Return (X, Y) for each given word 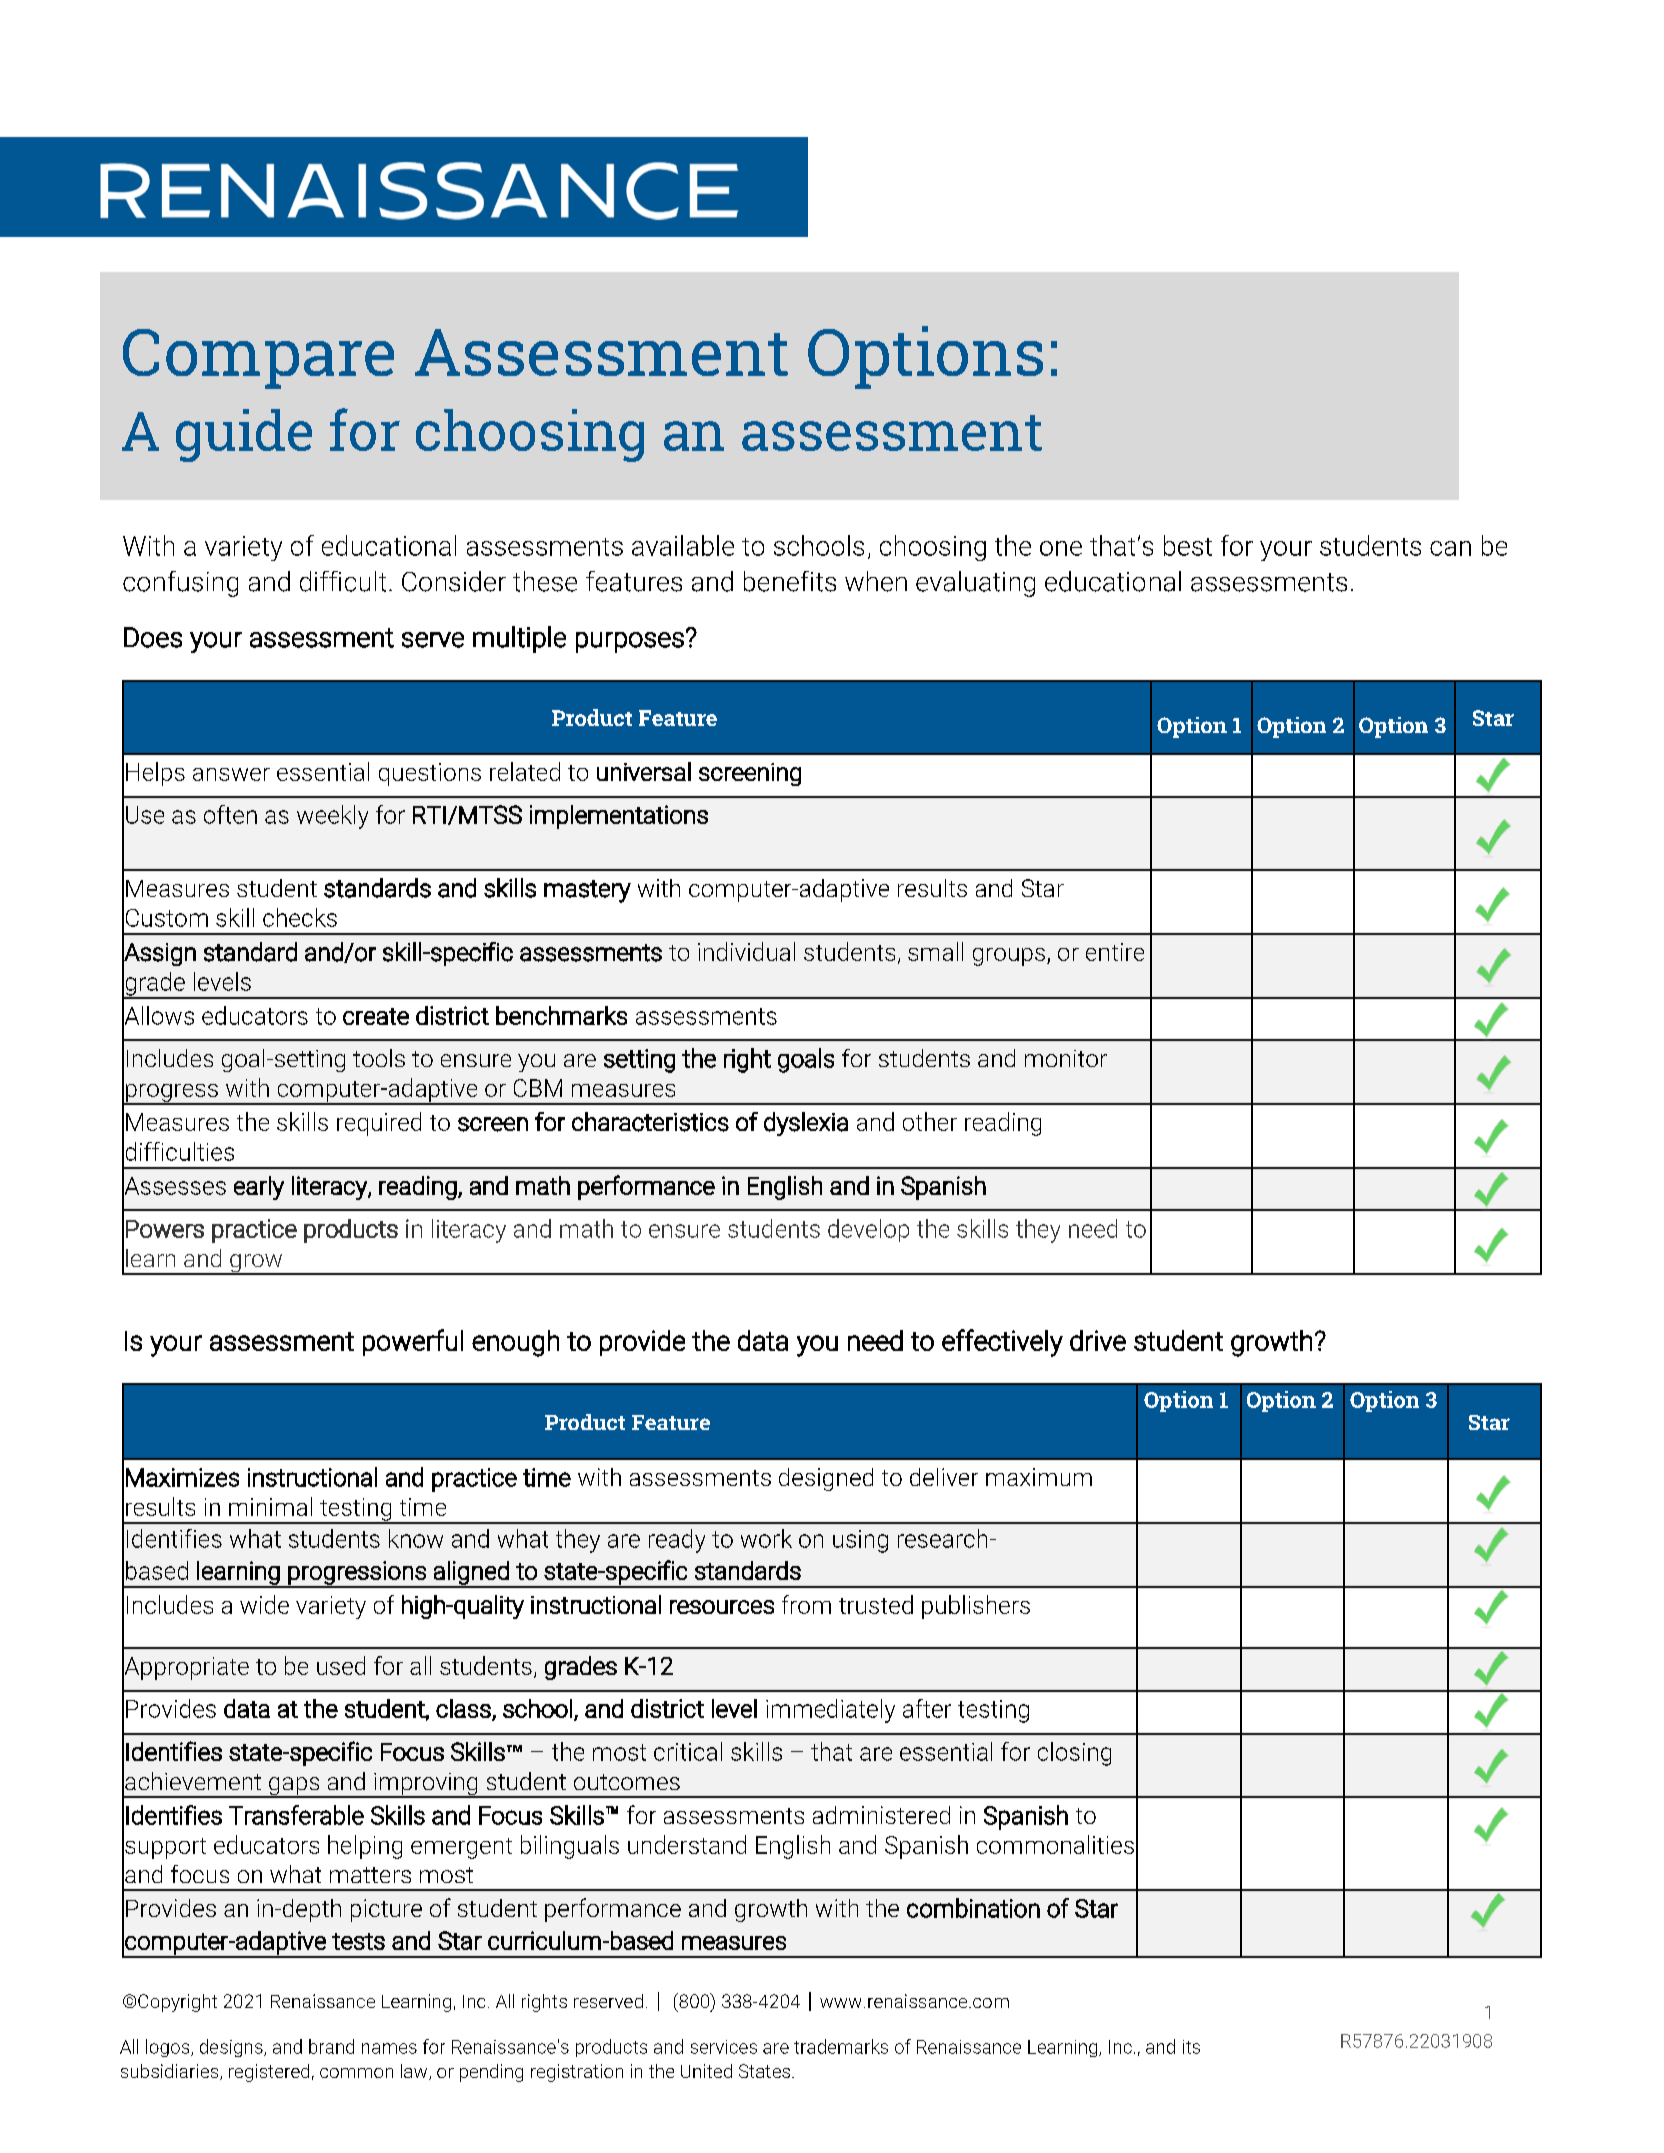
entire (1115, 952)
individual (746, 951)
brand (331, 2046)
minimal (270, 1506)
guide (244, 435)
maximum (1039, 1477)
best (1188, 545)
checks (300, 917)
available (683, 545)
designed (826, 1479)
